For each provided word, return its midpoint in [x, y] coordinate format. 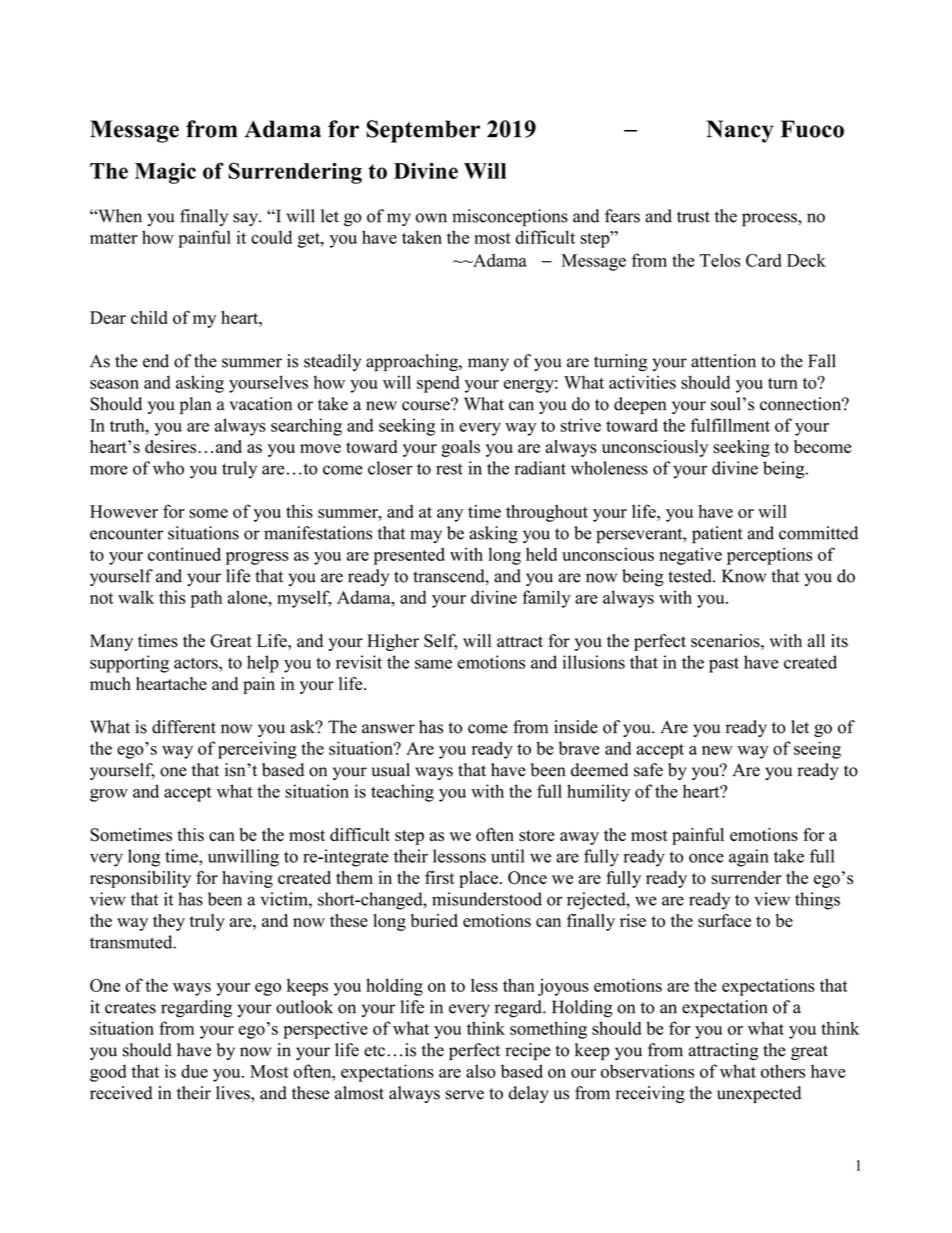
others [783, 1071]
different [184, 727]
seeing [817, 750]
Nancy [739, 131]
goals [461, 448]
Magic [165, 173]
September [423, 131]
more [109, 470]
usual [390, 770]
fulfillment [730, 425]
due [194, 1071]
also [481, 1071]
